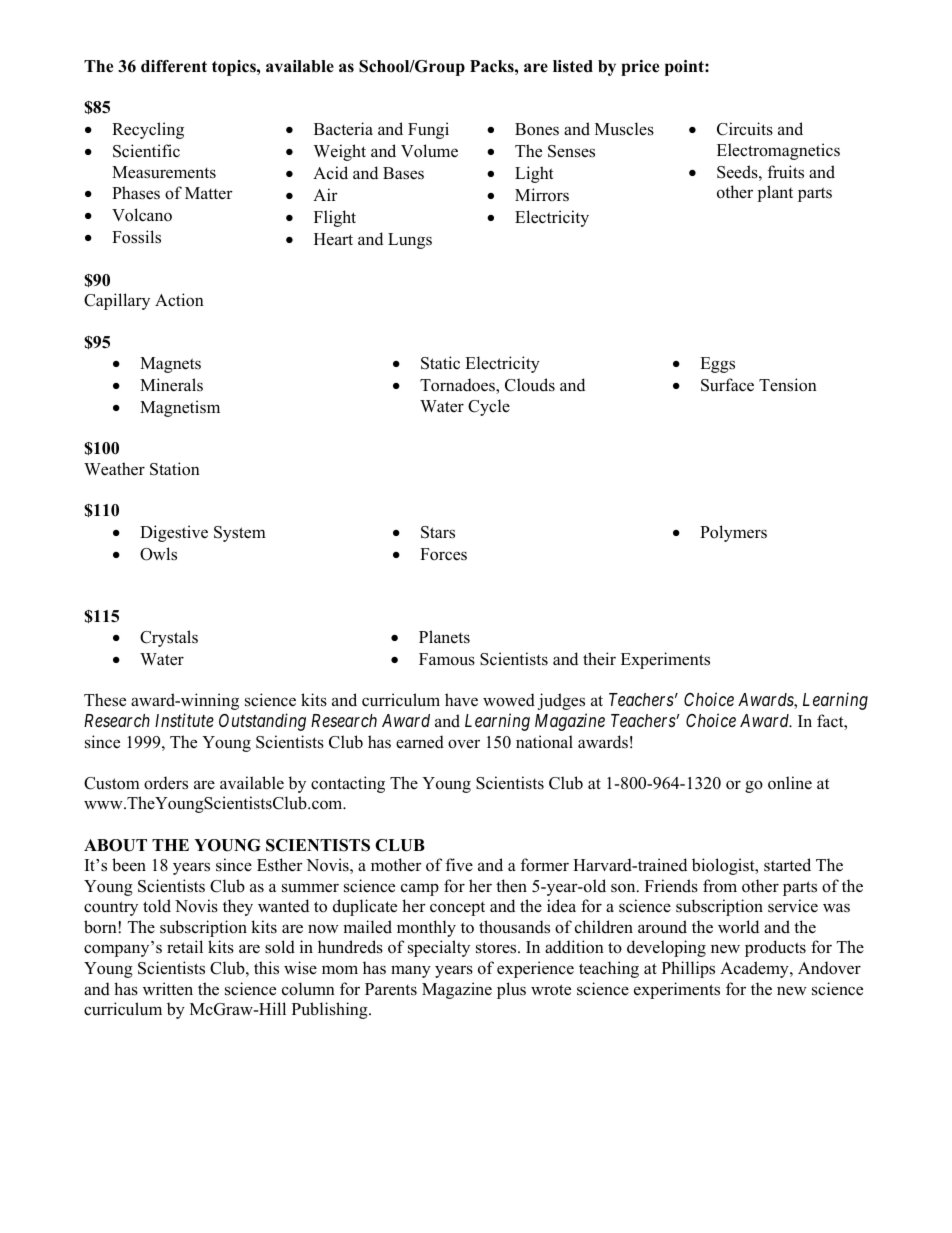 Image resolution: width=952 pixels, height=1233 pixels. I want to click on different, so click(174, 66).
